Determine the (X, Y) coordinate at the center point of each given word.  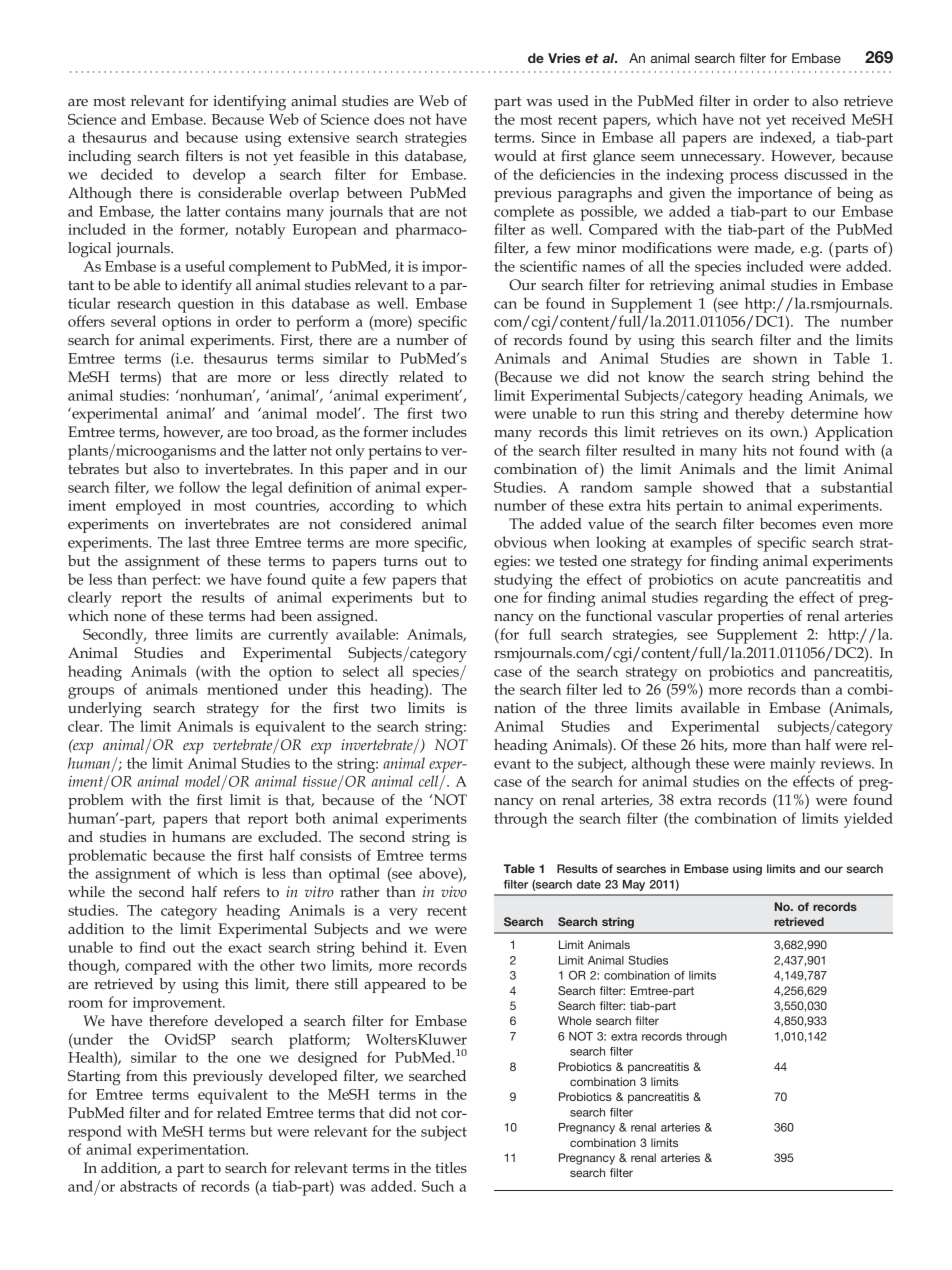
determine (824, 413)
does (389, 119)
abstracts (148, 1186)
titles (451, 1167)
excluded (289, 836)
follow (200, 487)
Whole (575, 1020)
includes (439, 431)
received (819, 119)
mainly (793, 765)
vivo (454, 891)
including (99, 158)
